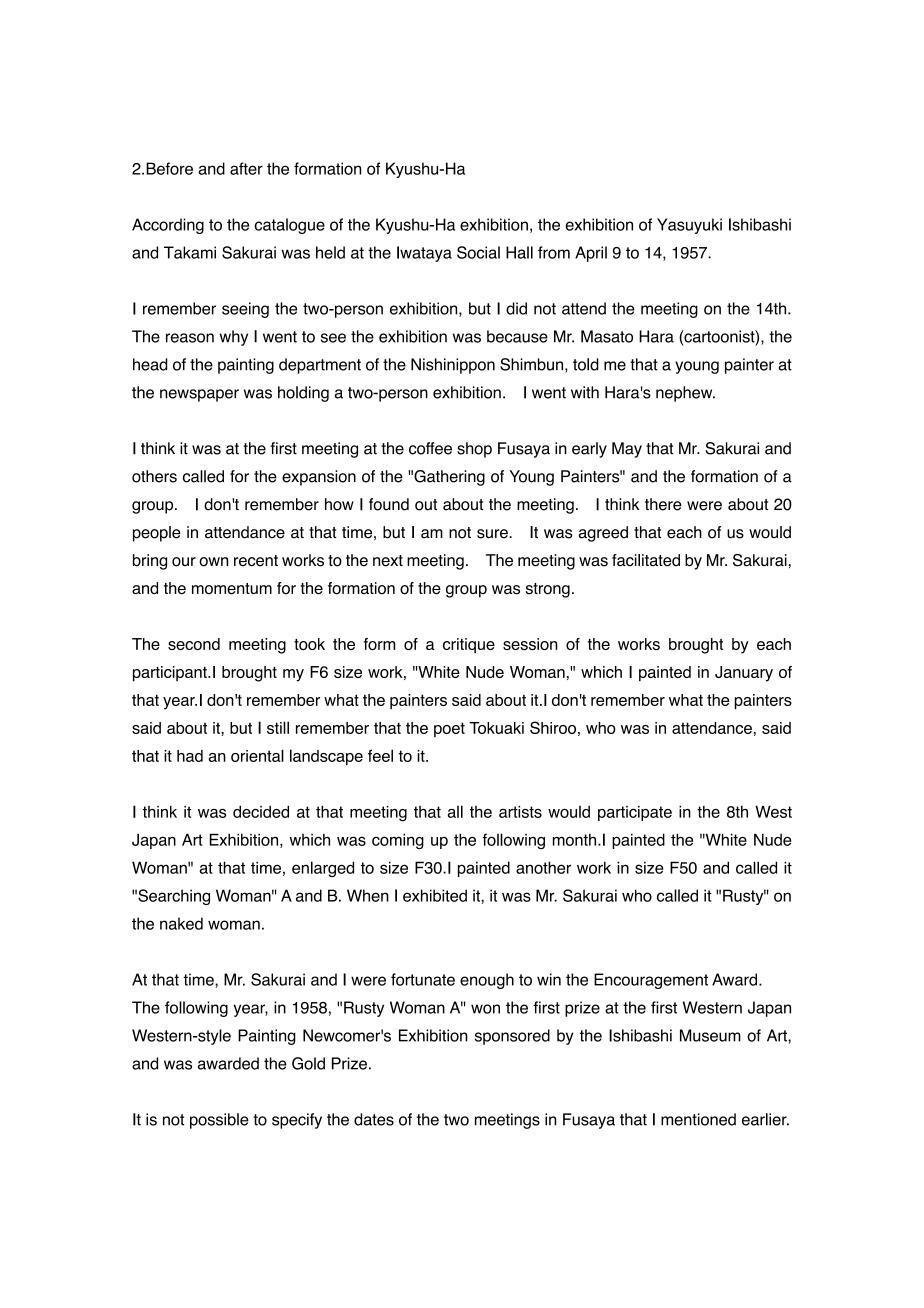 Image resolution: width=924 pixels, height=1308 pixels. I want to click on Social, so click(478, 252).
